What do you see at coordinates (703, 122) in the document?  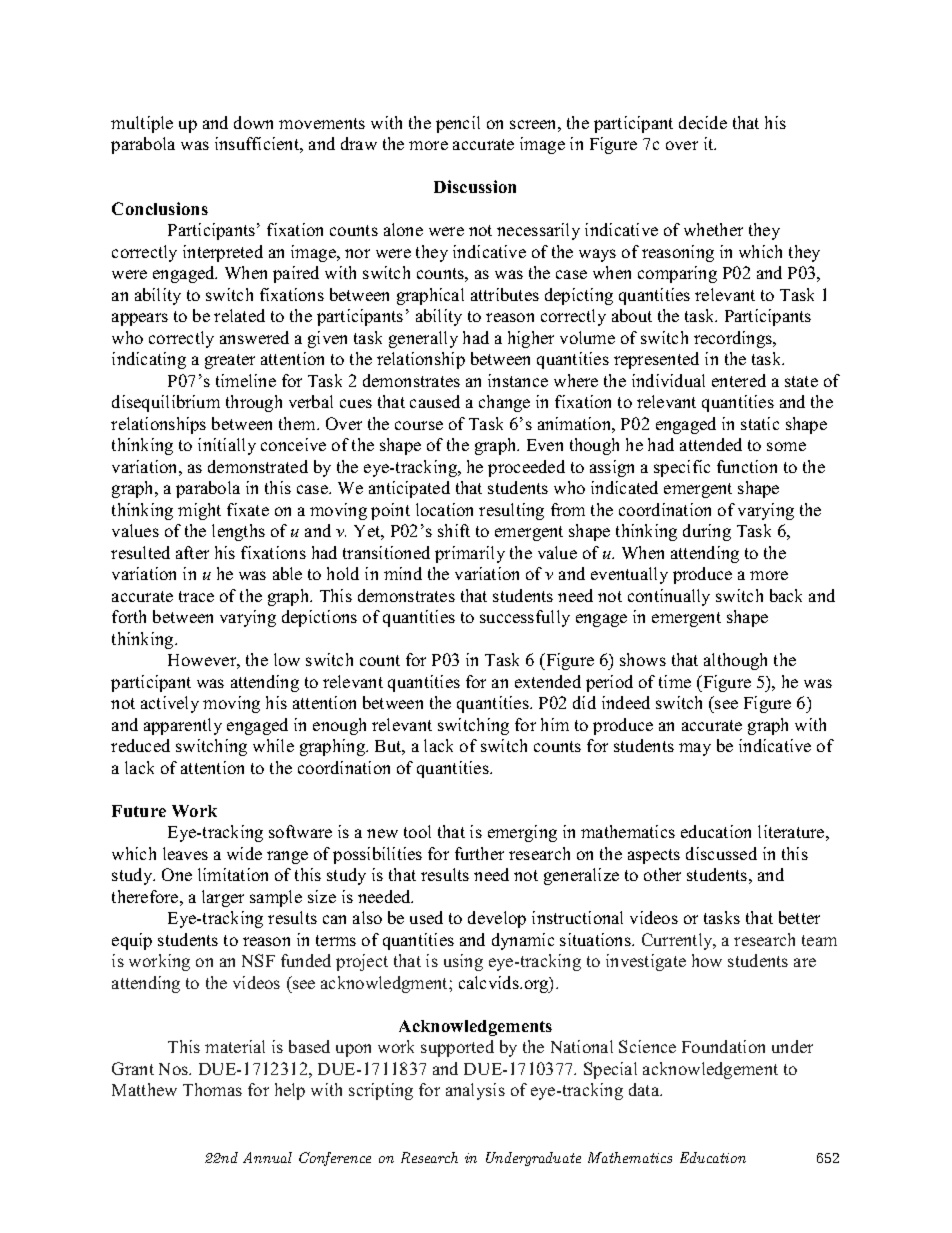 I see `decide` at bounding box center [703, 122].
